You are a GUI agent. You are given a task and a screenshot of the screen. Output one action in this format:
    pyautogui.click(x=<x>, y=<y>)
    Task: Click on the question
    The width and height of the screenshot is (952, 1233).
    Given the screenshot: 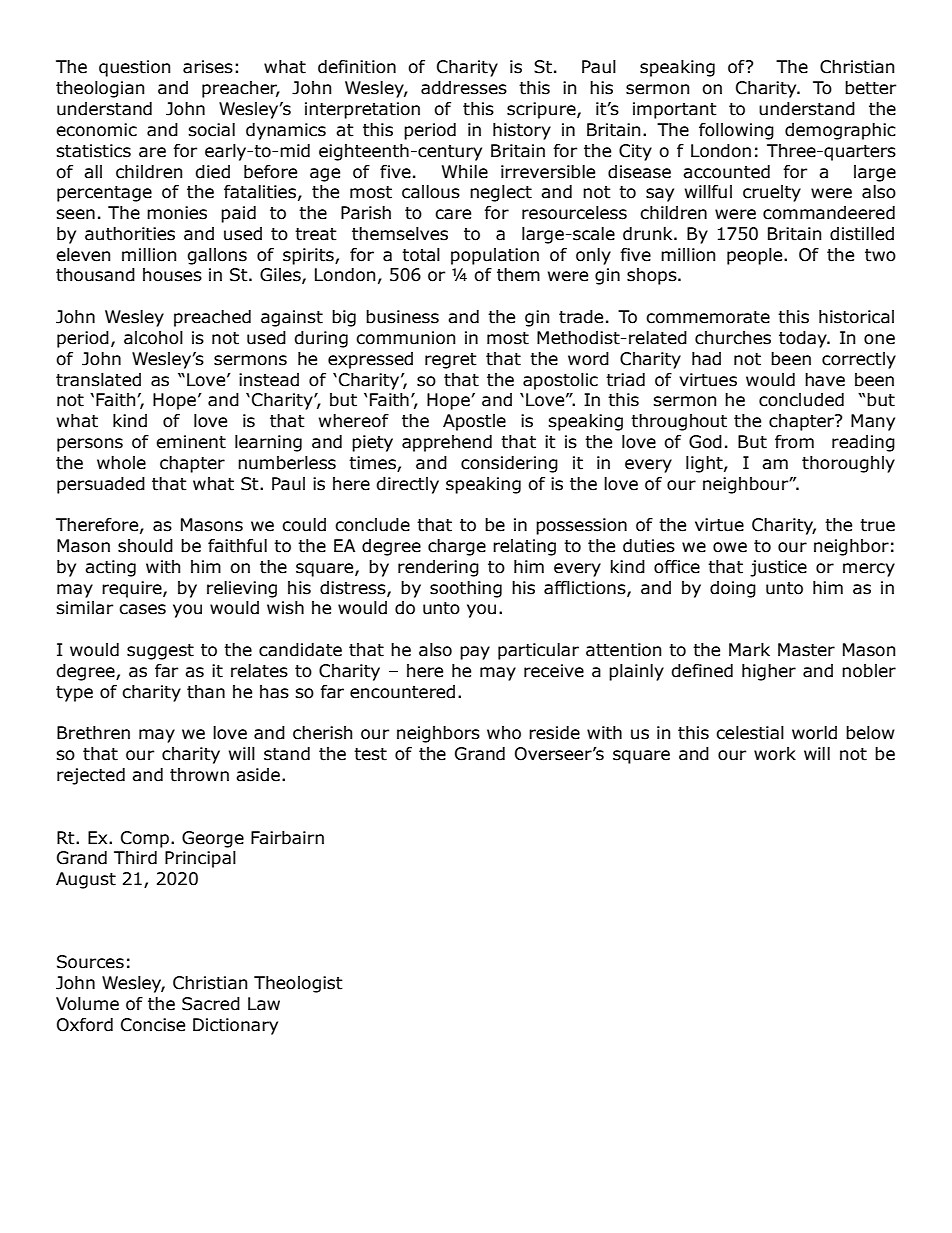 What is the action you would take?
    pyautogui.click(x=134, y=68)
